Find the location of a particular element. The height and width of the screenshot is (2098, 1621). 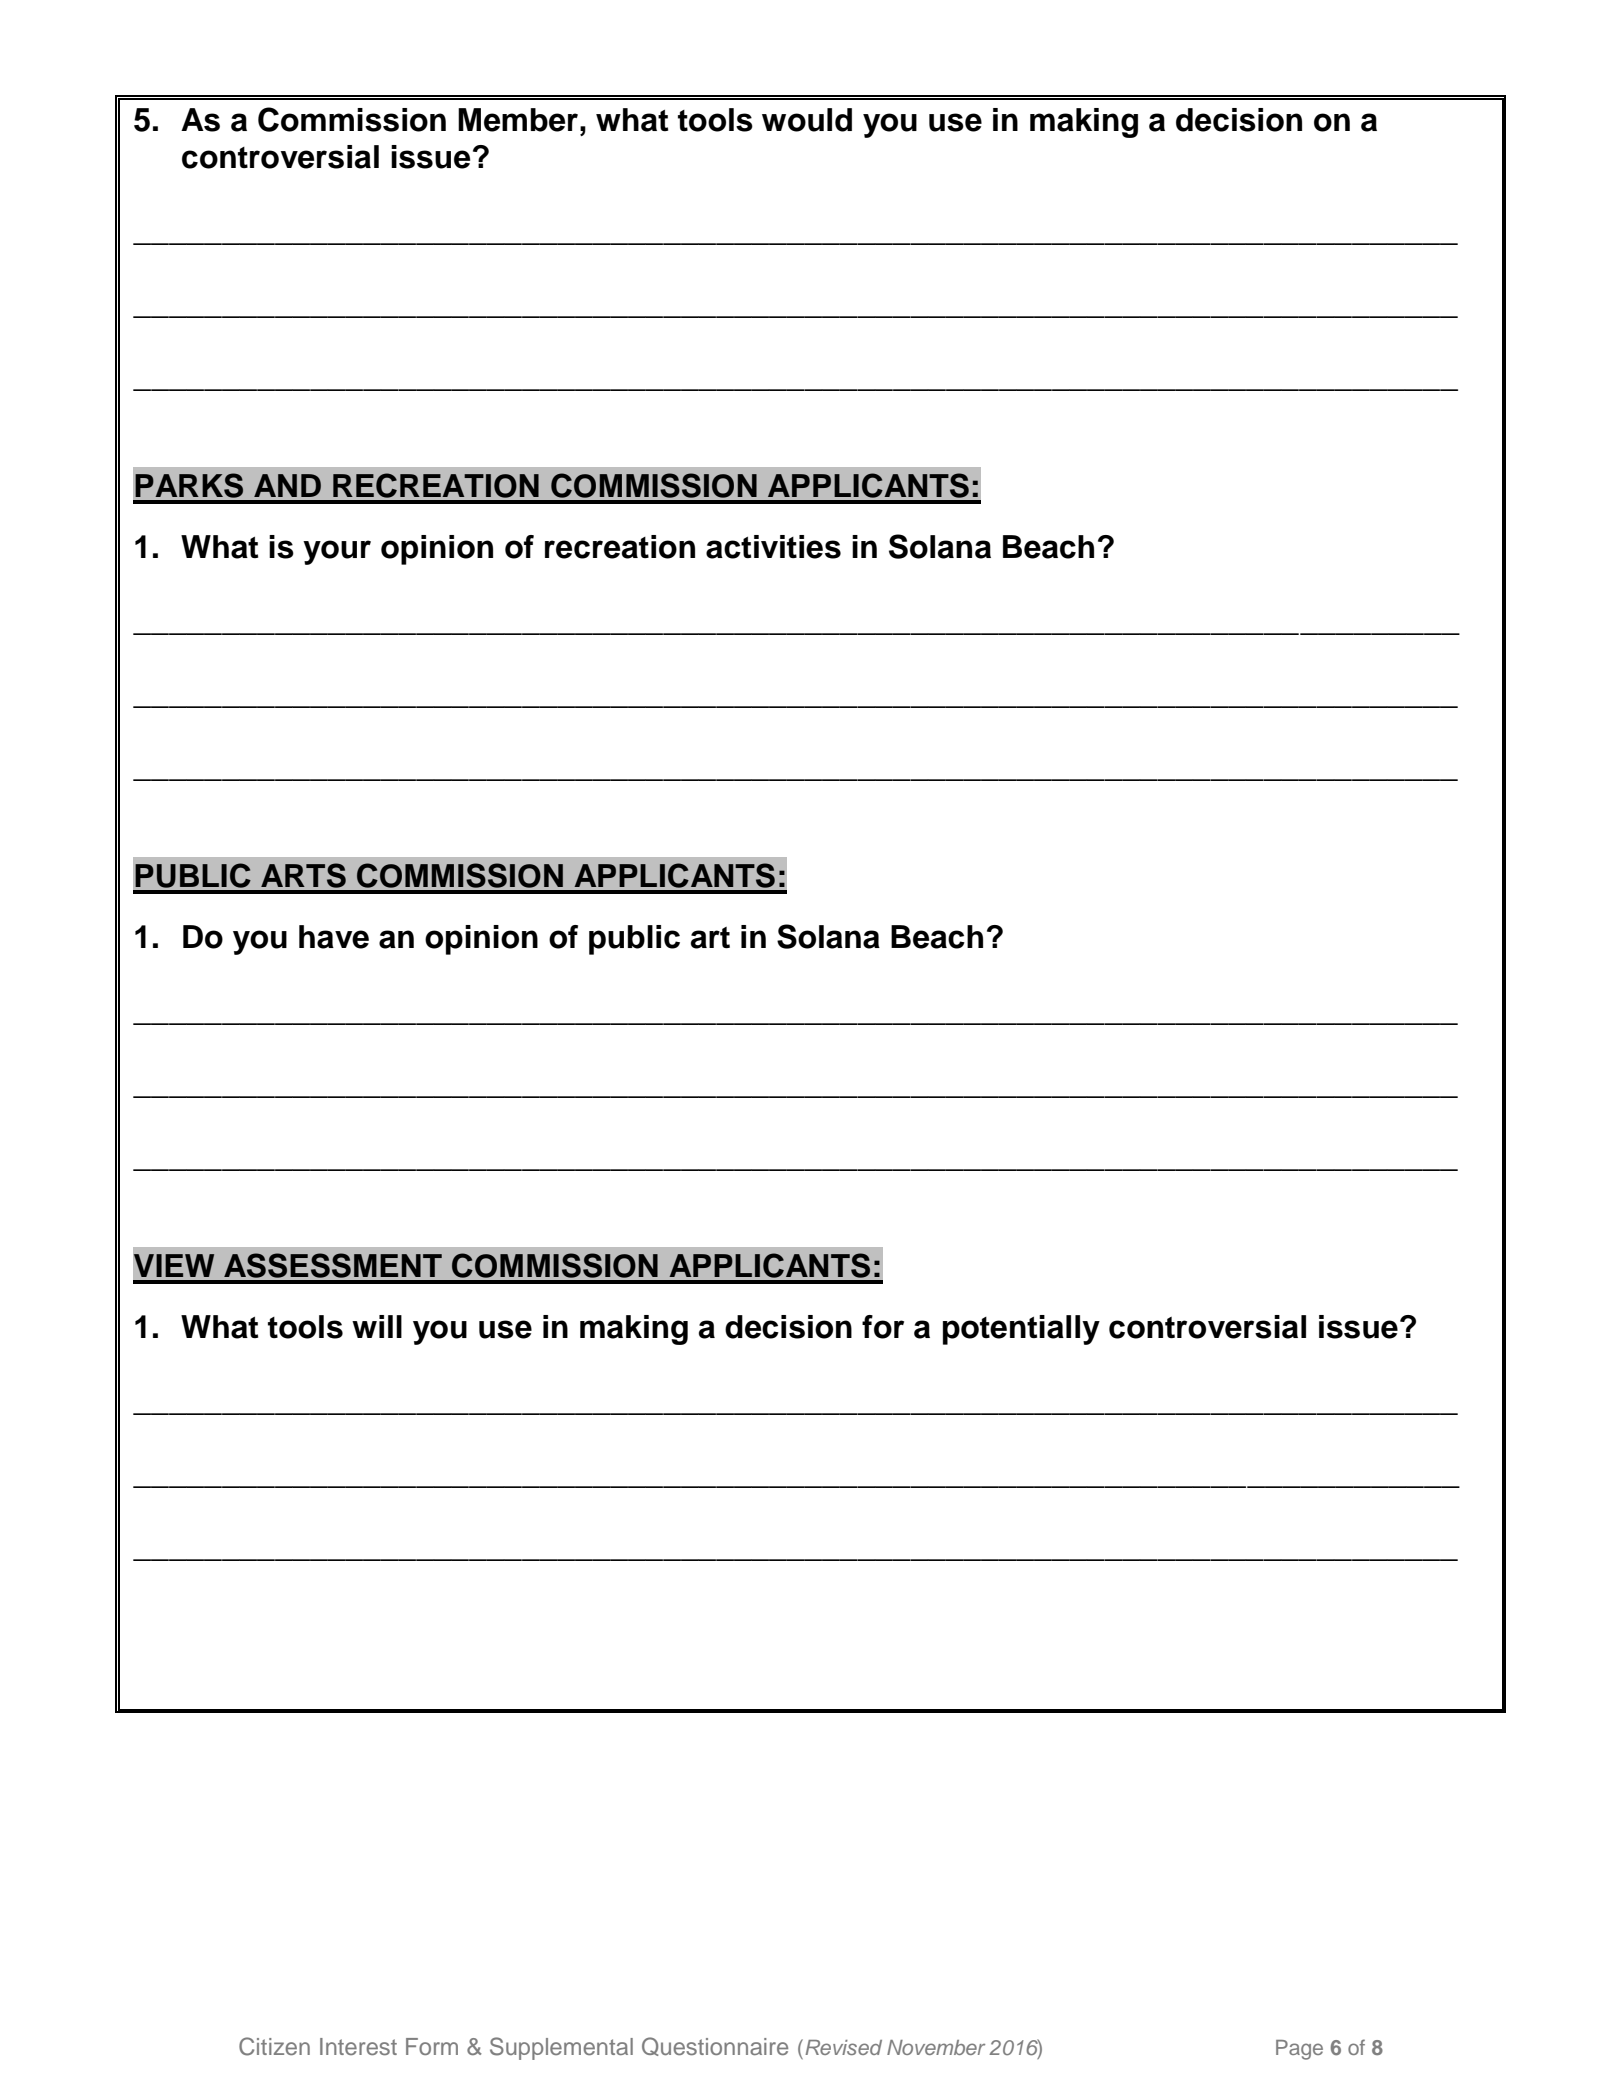

activities is located at coordinates (773, 547).
